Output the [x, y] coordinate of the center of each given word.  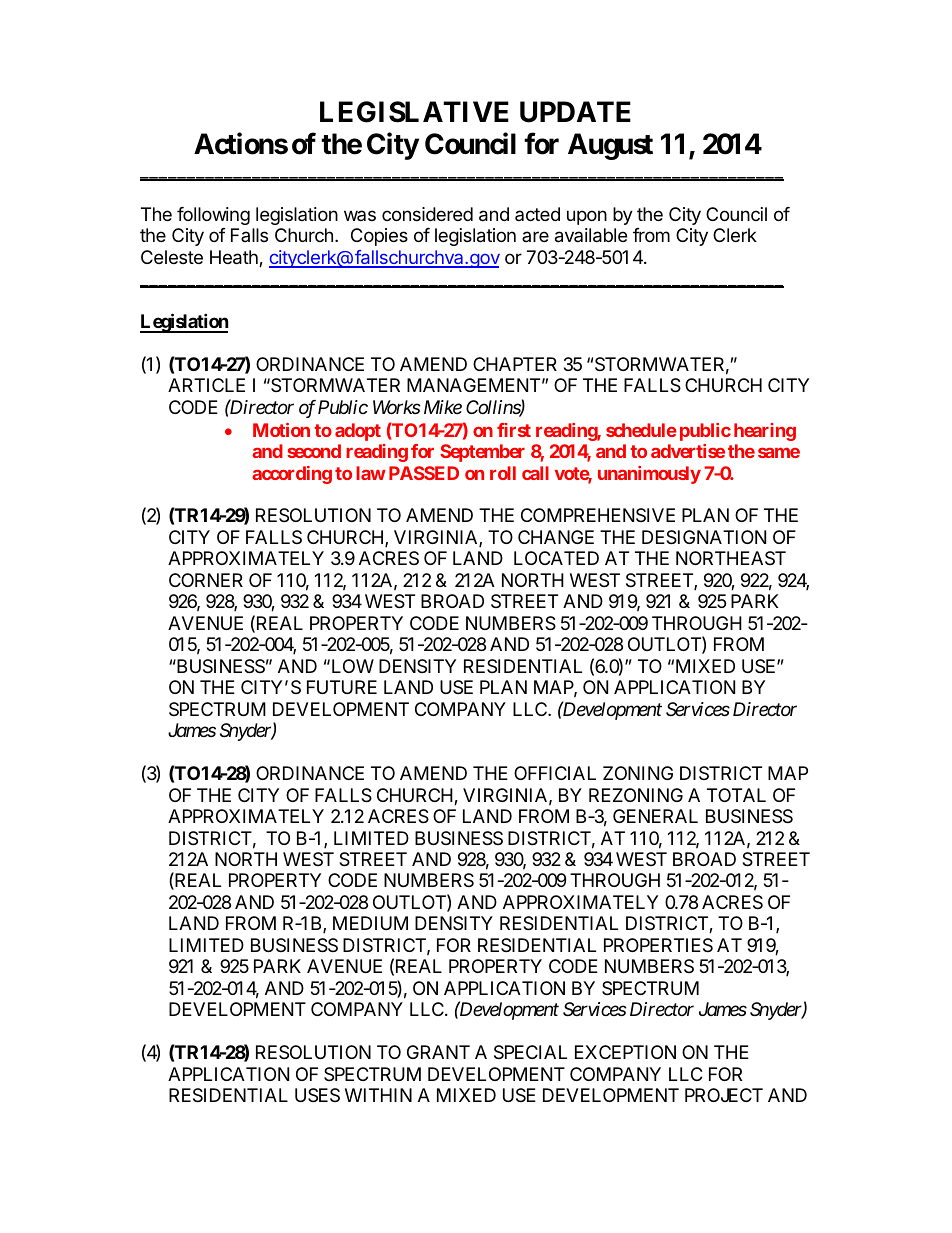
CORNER [206, 580]
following [213, 216]
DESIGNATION [704, 537]
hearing [765, 432]
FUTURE [342, 687]
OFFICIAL [555, 773]
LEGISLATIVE [414, 112]
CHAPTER [515, 364]
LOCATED [556, 558]
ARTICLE [206, 385]
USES [317, 1095]
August [610, 146]
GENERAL [655, 816]
